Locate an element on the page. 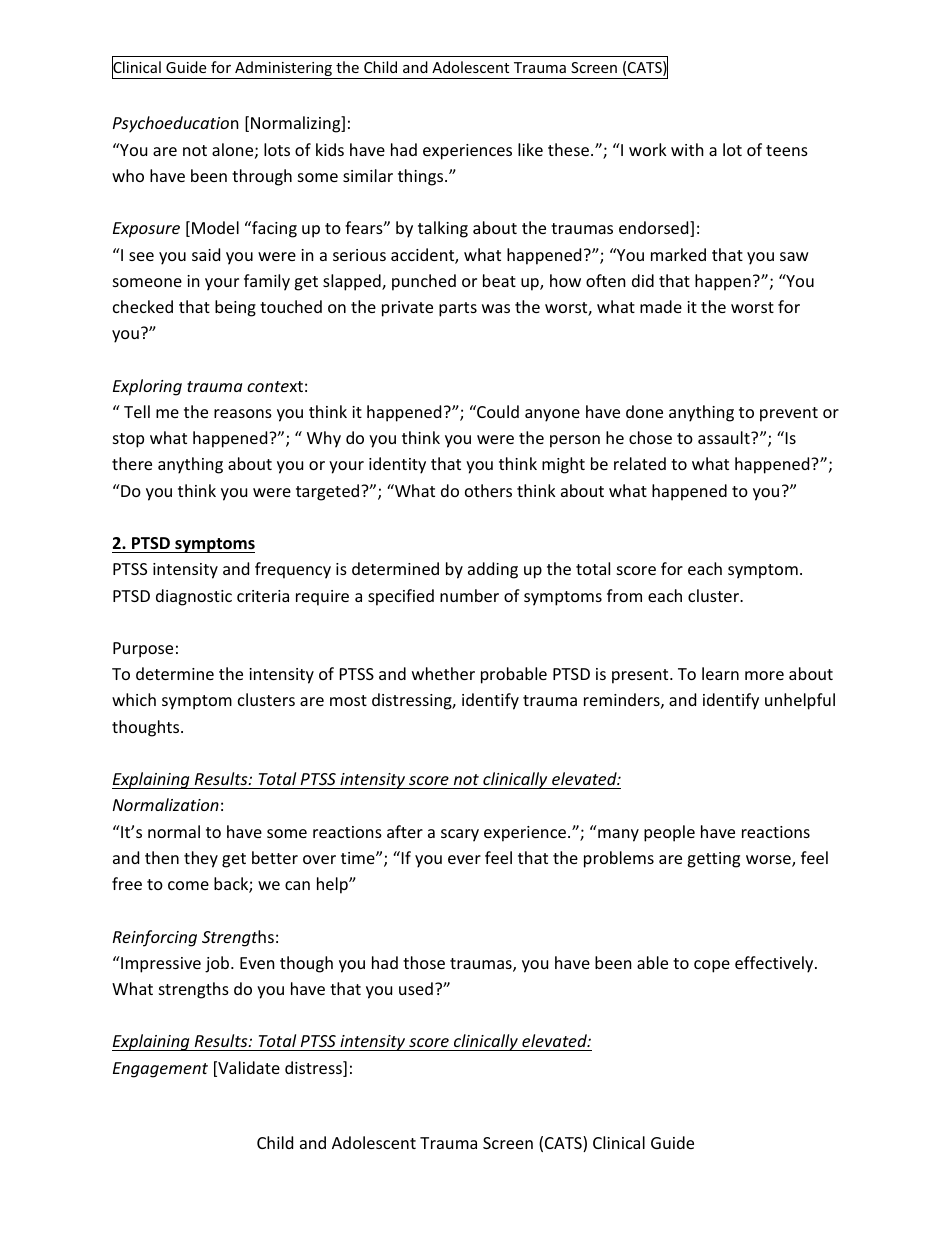 Image resolution: width=952 pixels, height=1233 pixels. like is located at coordinates (530, 149).
